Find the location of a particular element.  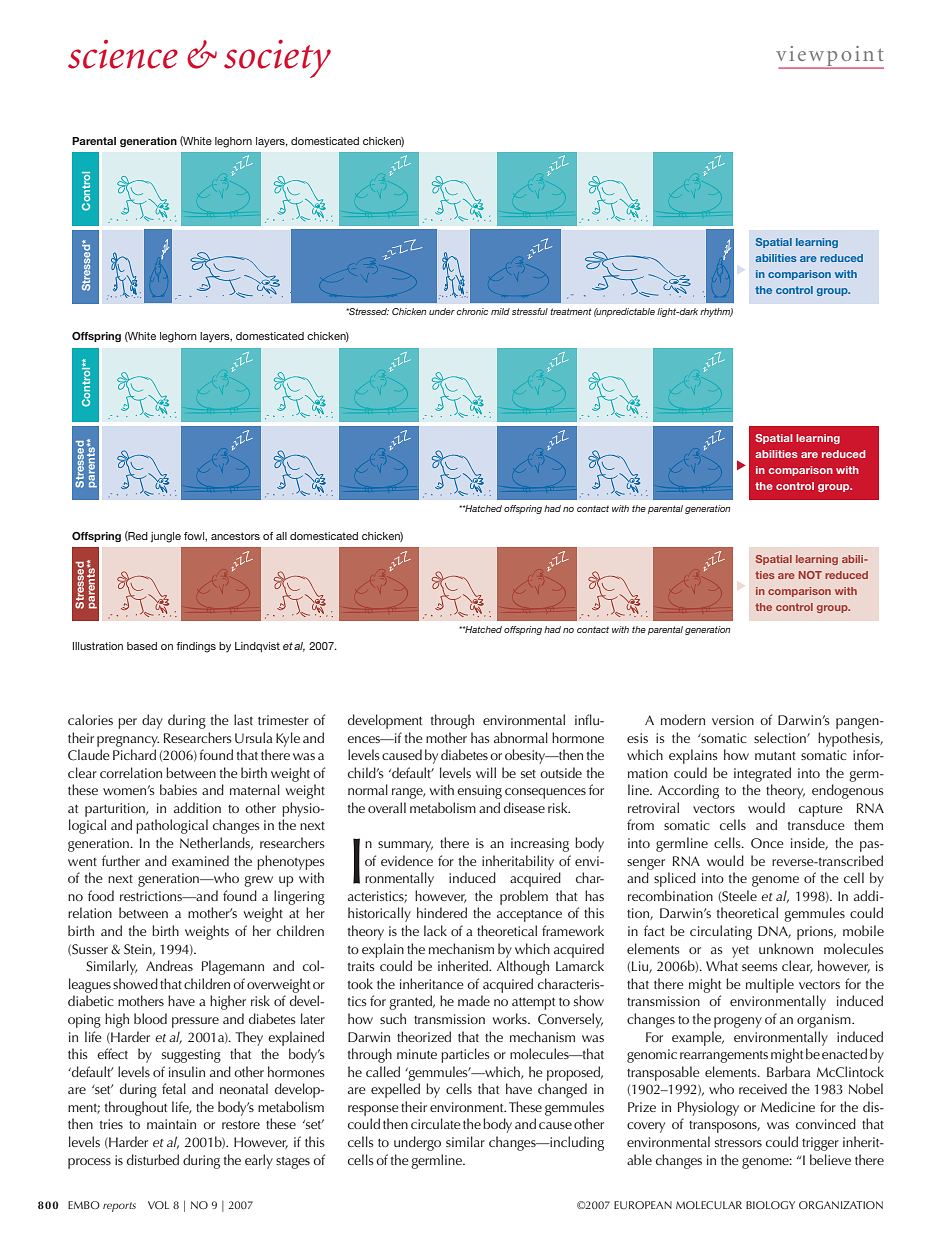

will is located at coordinates (486, 772).
